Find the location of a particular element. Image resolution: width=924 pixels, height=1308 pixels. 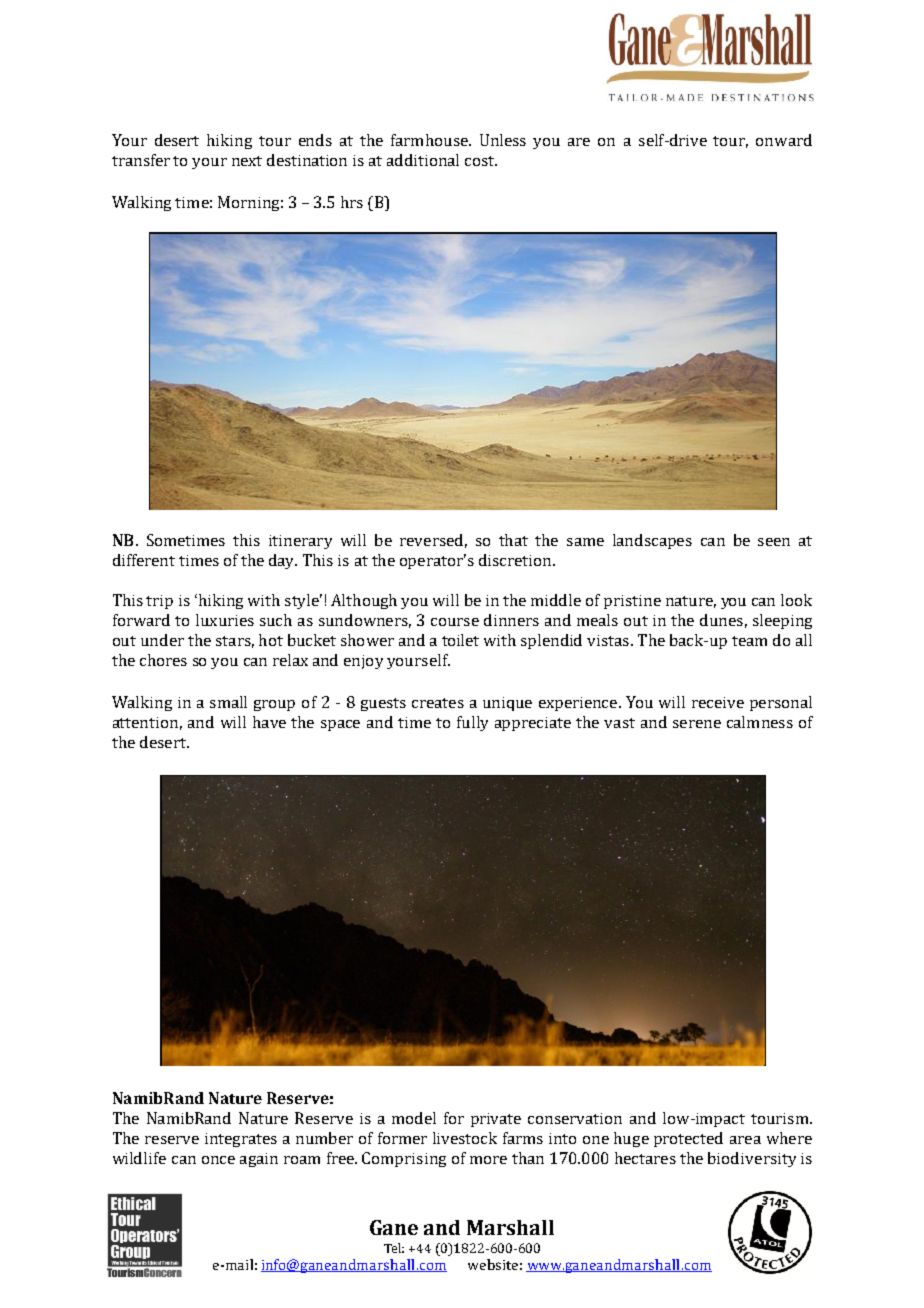

integrates is located at coordinates (241, 1140).
